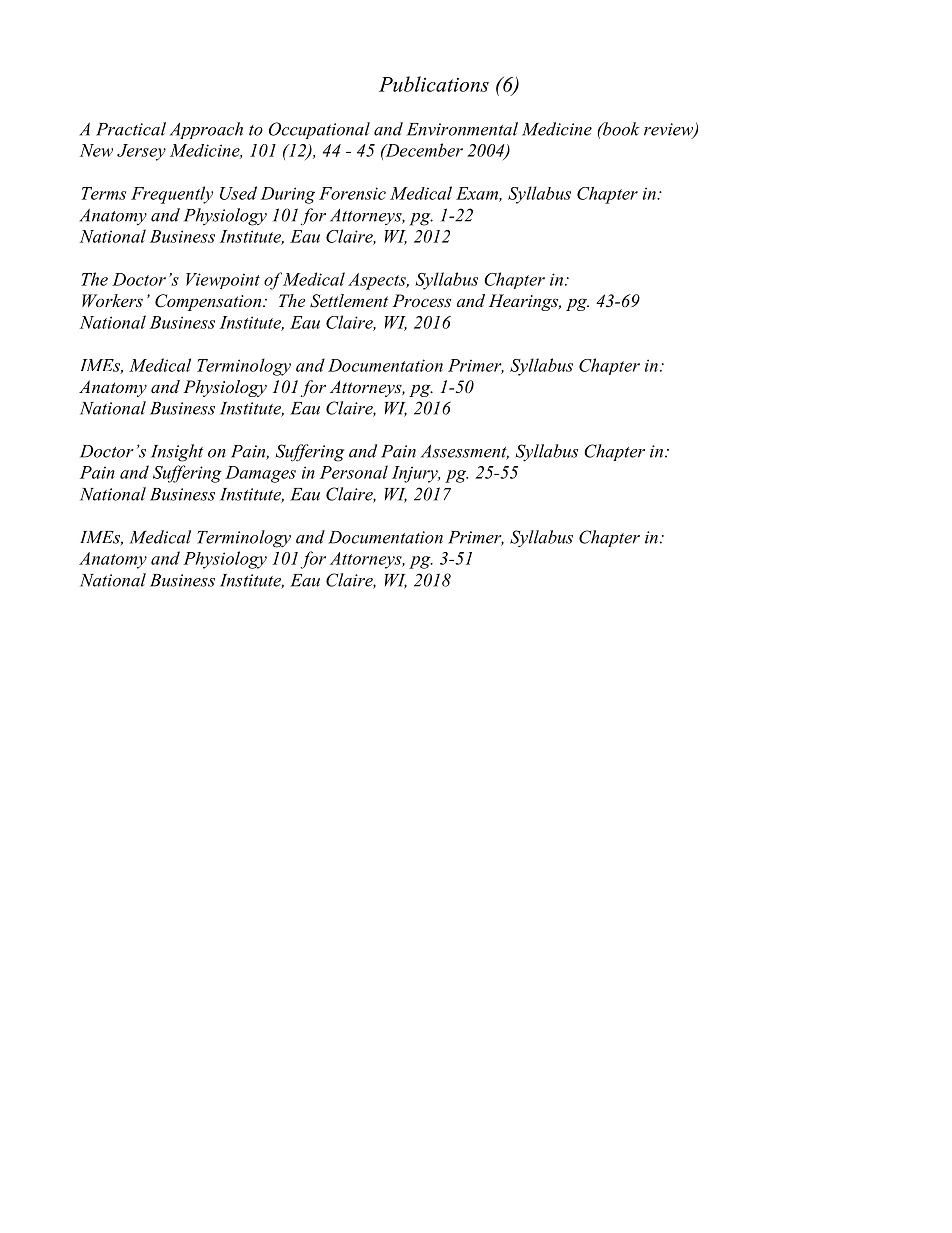 The width and height of the screenshot is (952, 1233). I want to click on Insight, so click(177, 453).
